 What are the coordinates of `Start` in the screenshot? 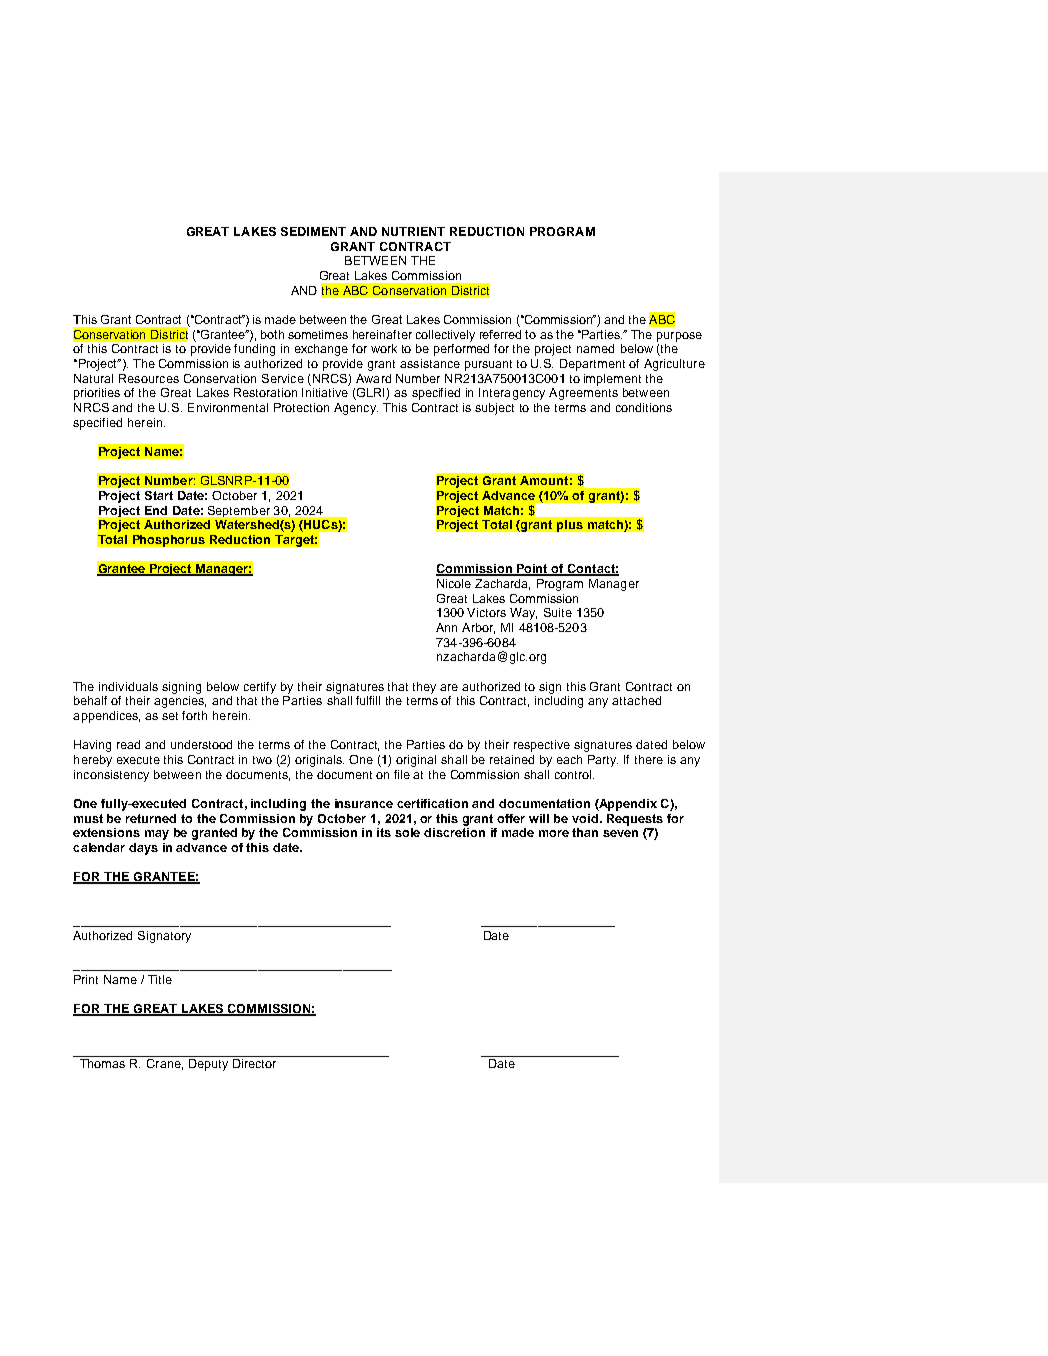 It's located at (159, 495).
